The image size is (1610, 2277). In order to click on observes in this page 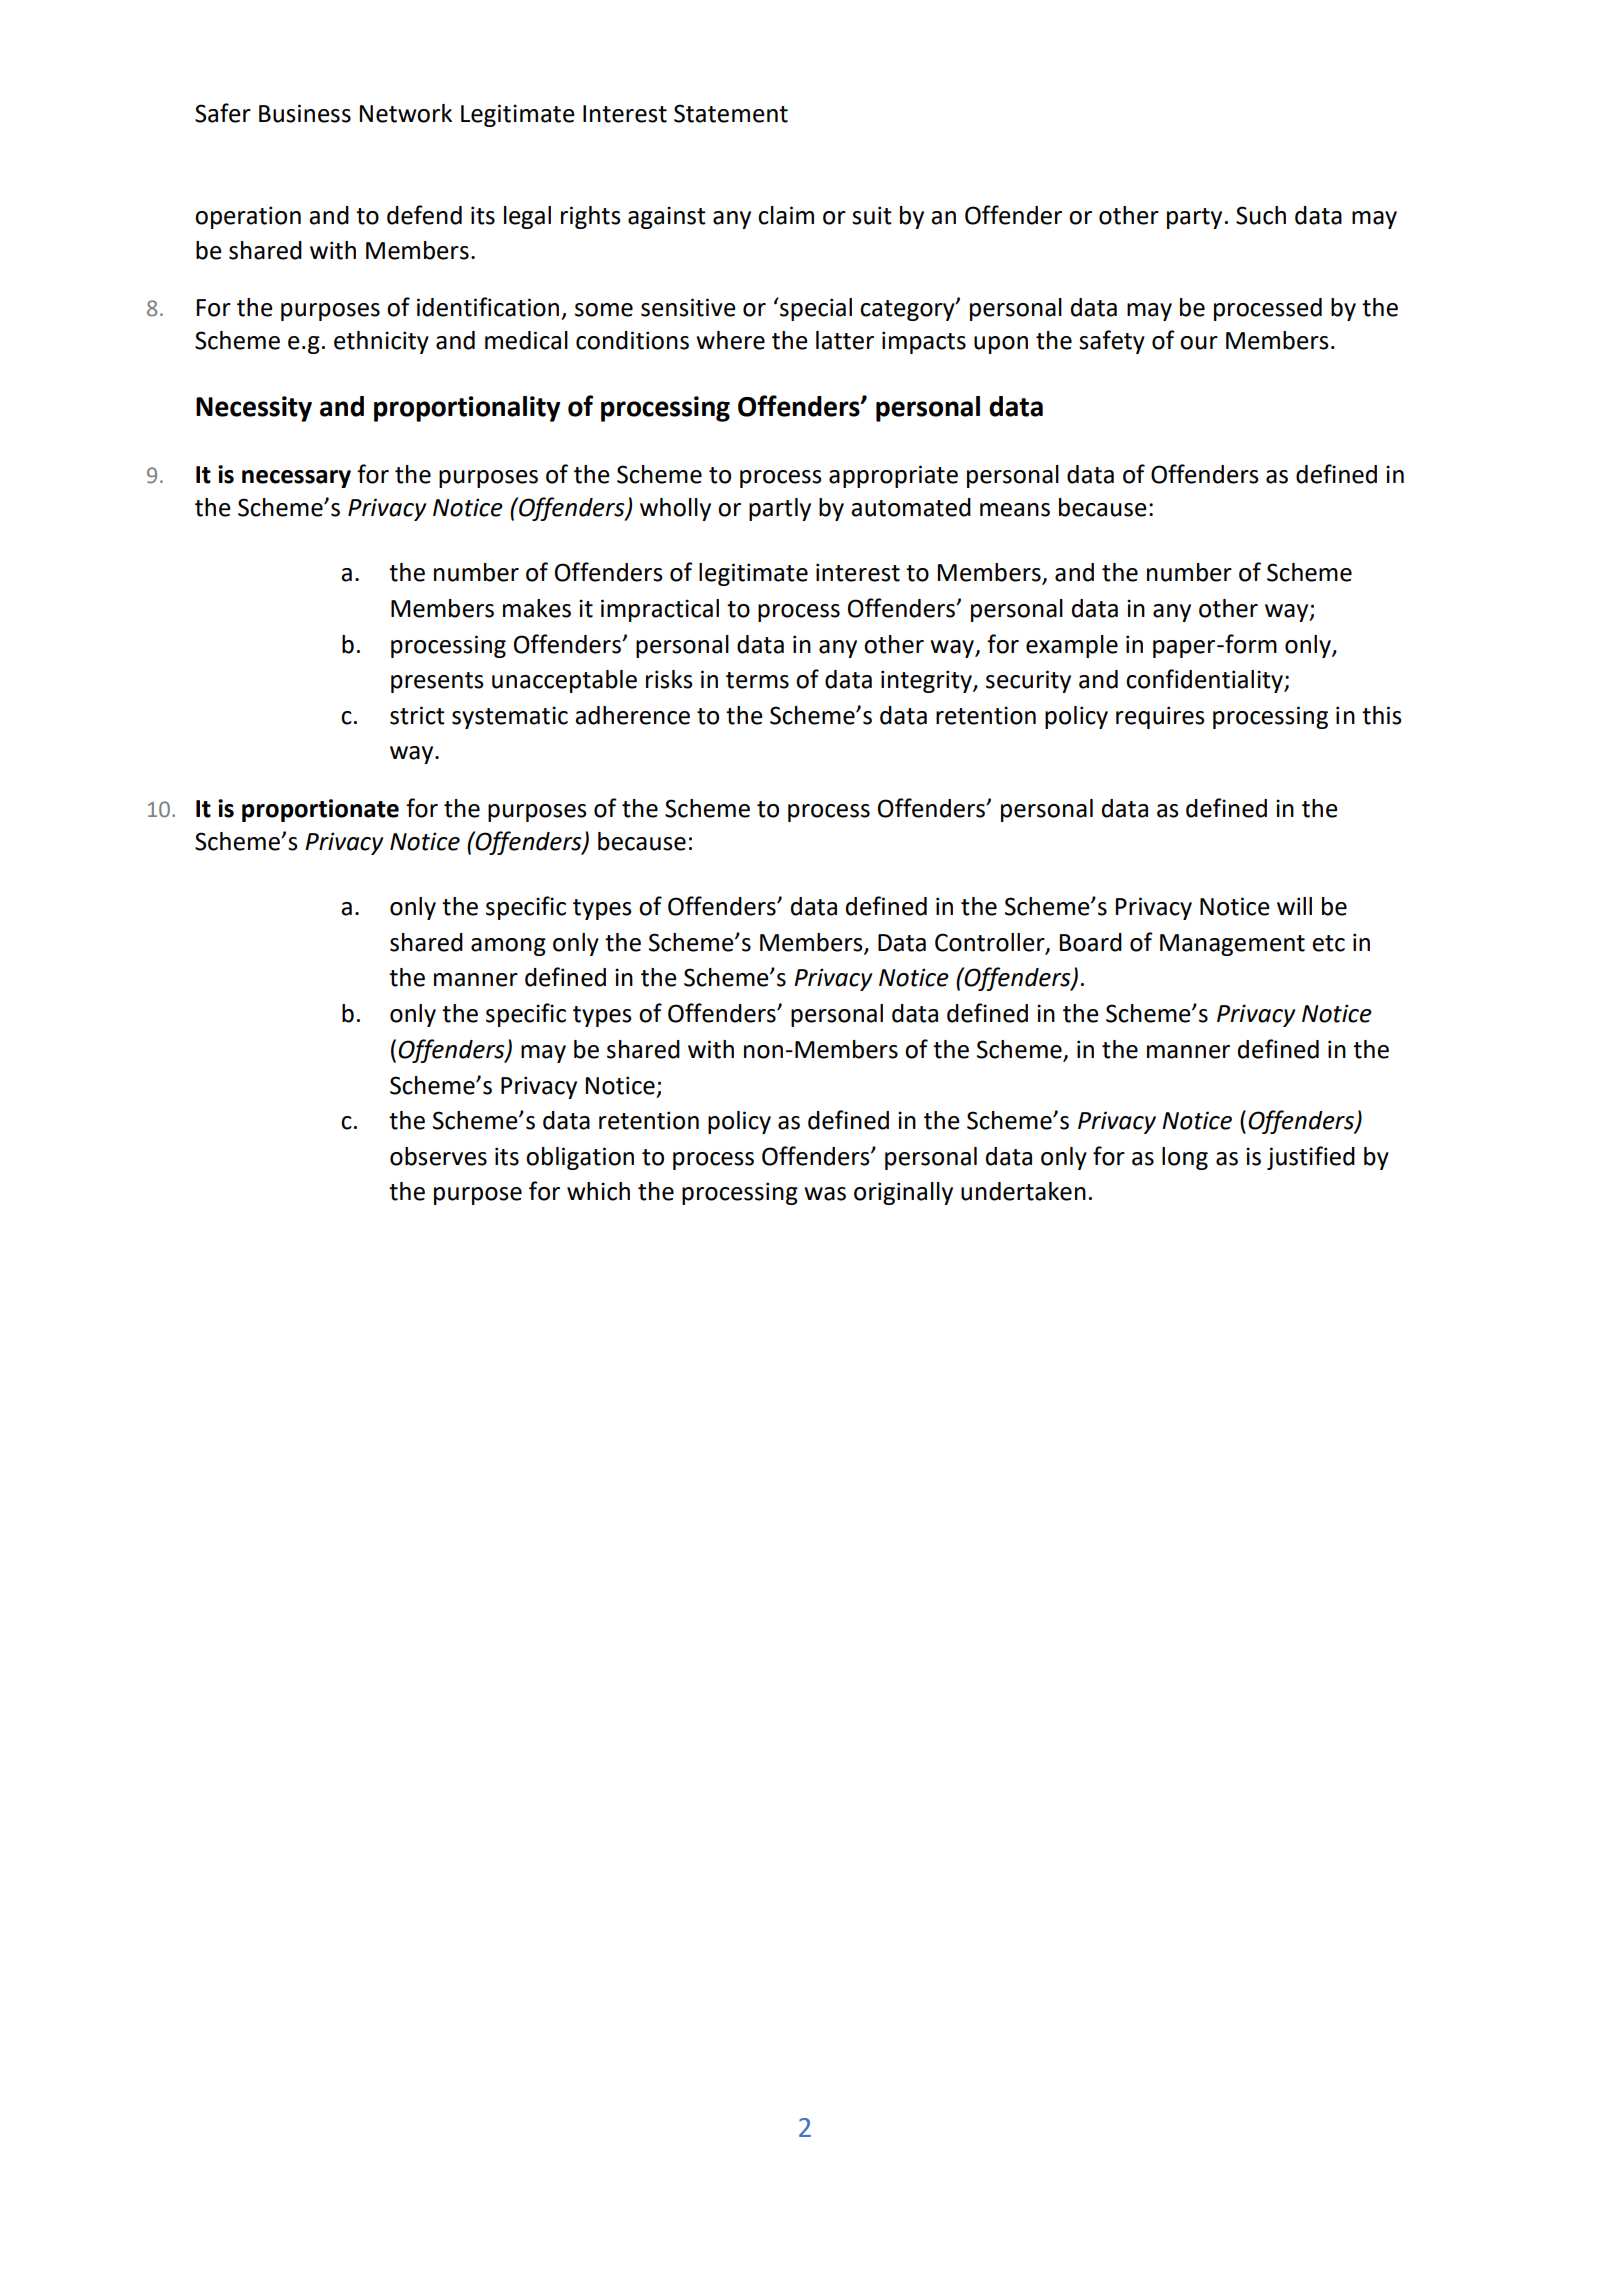, I will do `click(438, 1156)`.
